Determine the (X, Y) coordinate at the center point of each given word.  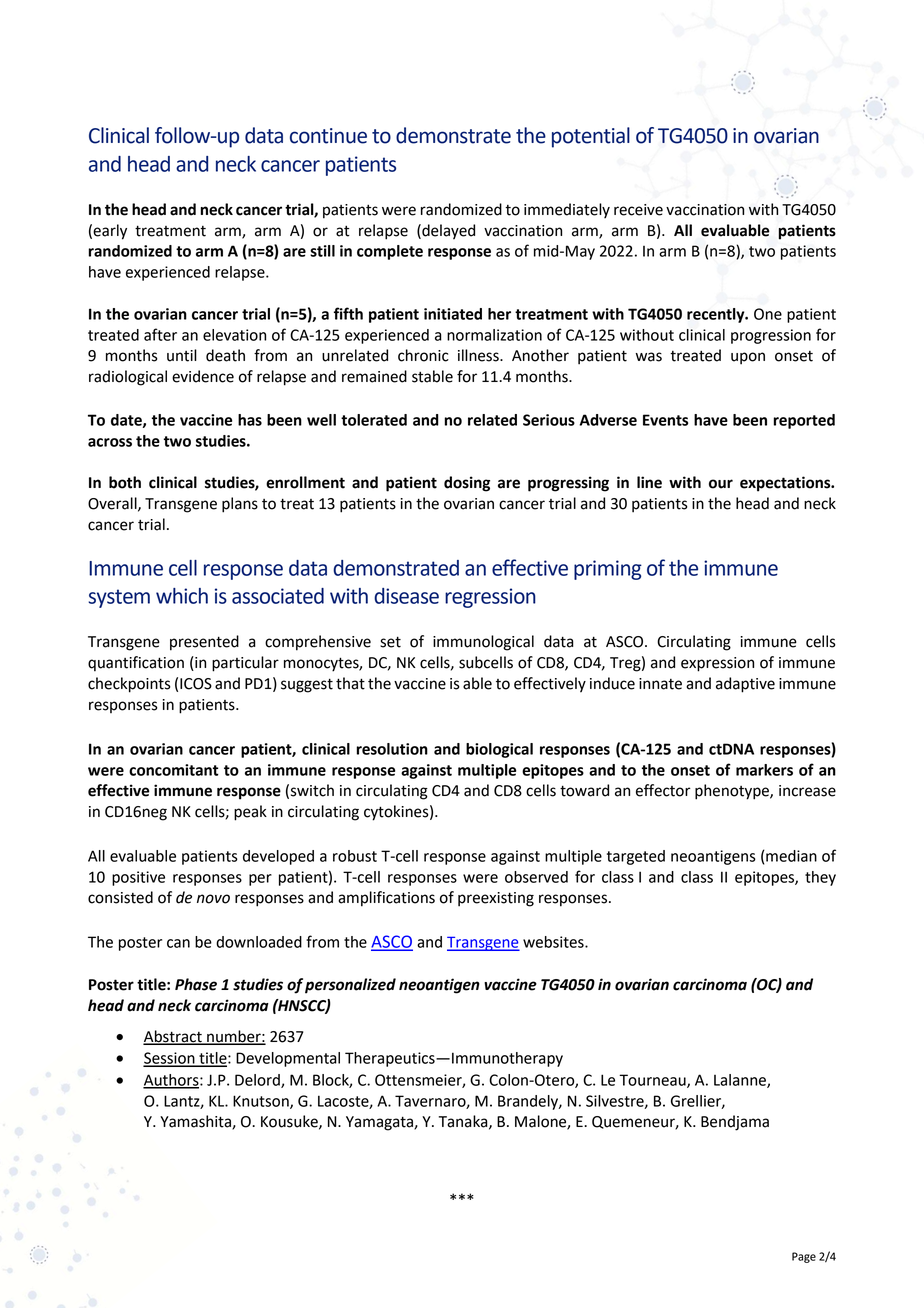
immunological (483, 643)
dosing (467, 484)
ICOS (196, 684)
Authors (172, 1081)
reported (804, 421)
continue (328, 136)
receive (638, 210)
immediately (567, 210)
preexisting (496, 899)
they (820, 878)
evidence (203, 376)
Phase (196, 984)
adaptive (745, 685)
